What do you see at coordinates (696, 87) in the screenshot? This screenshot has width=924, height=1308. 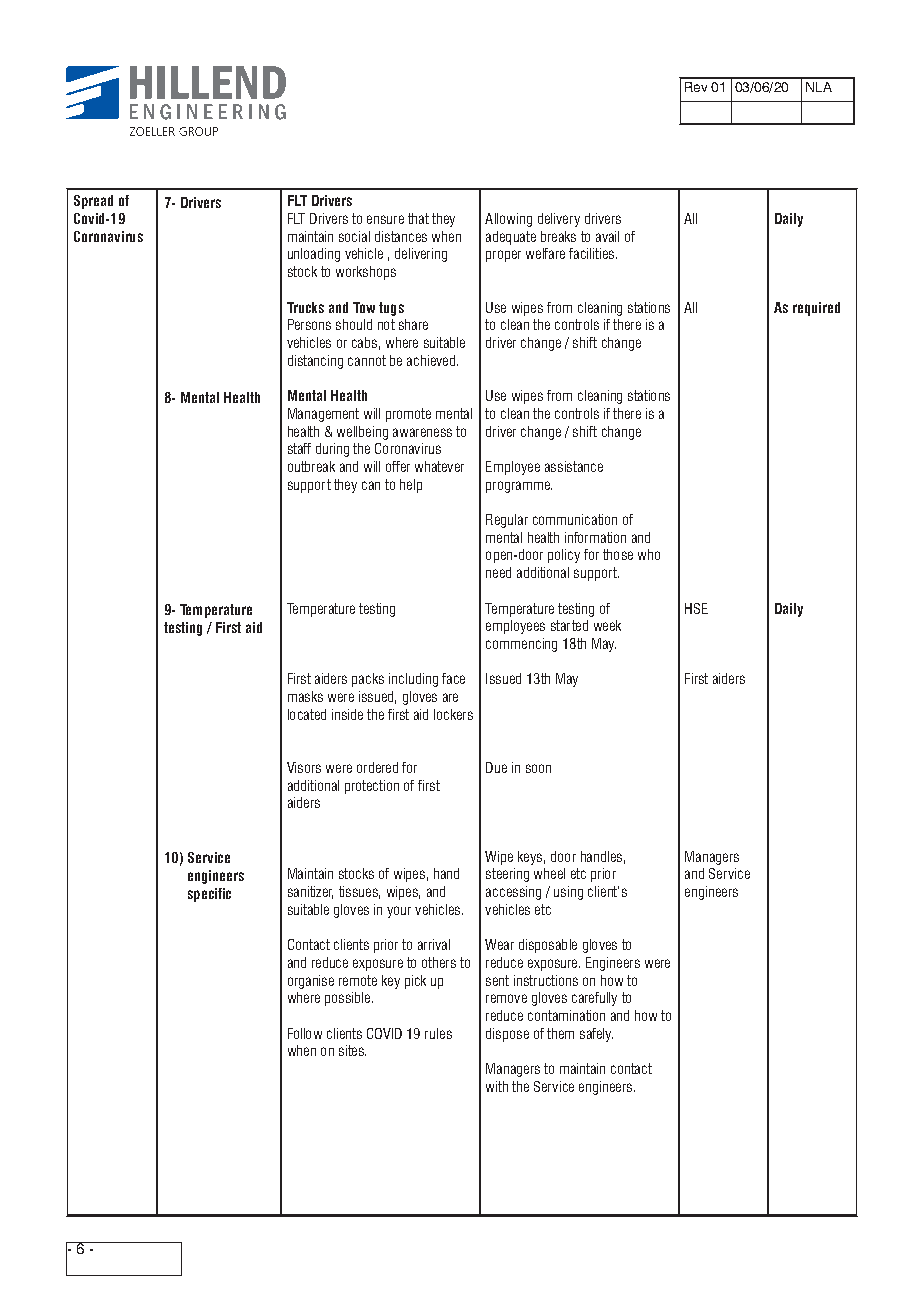 I see `Rev` at bounding box center [696, 87].
